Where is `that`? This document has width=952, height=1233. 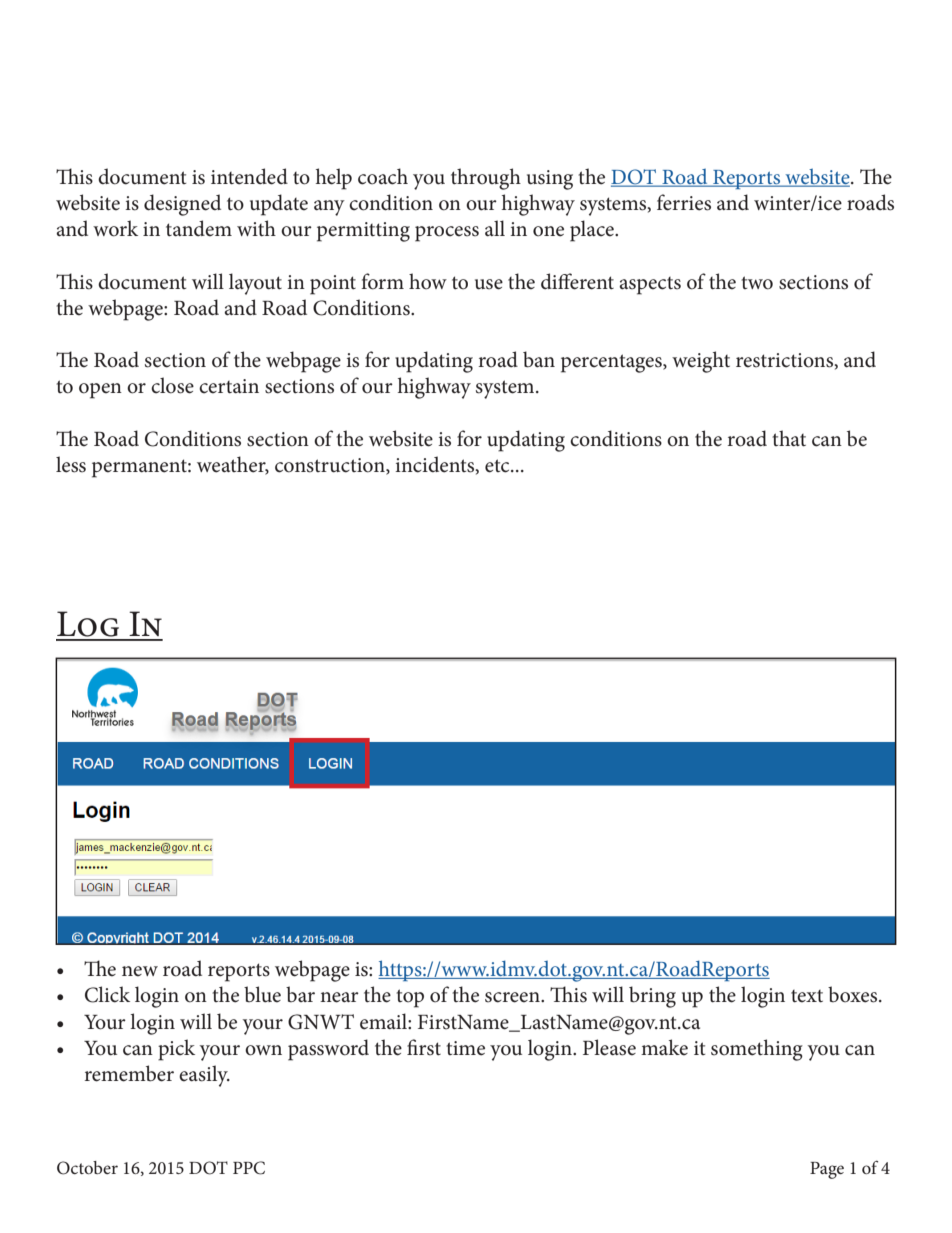 that is located at coordinates (789, 438).
